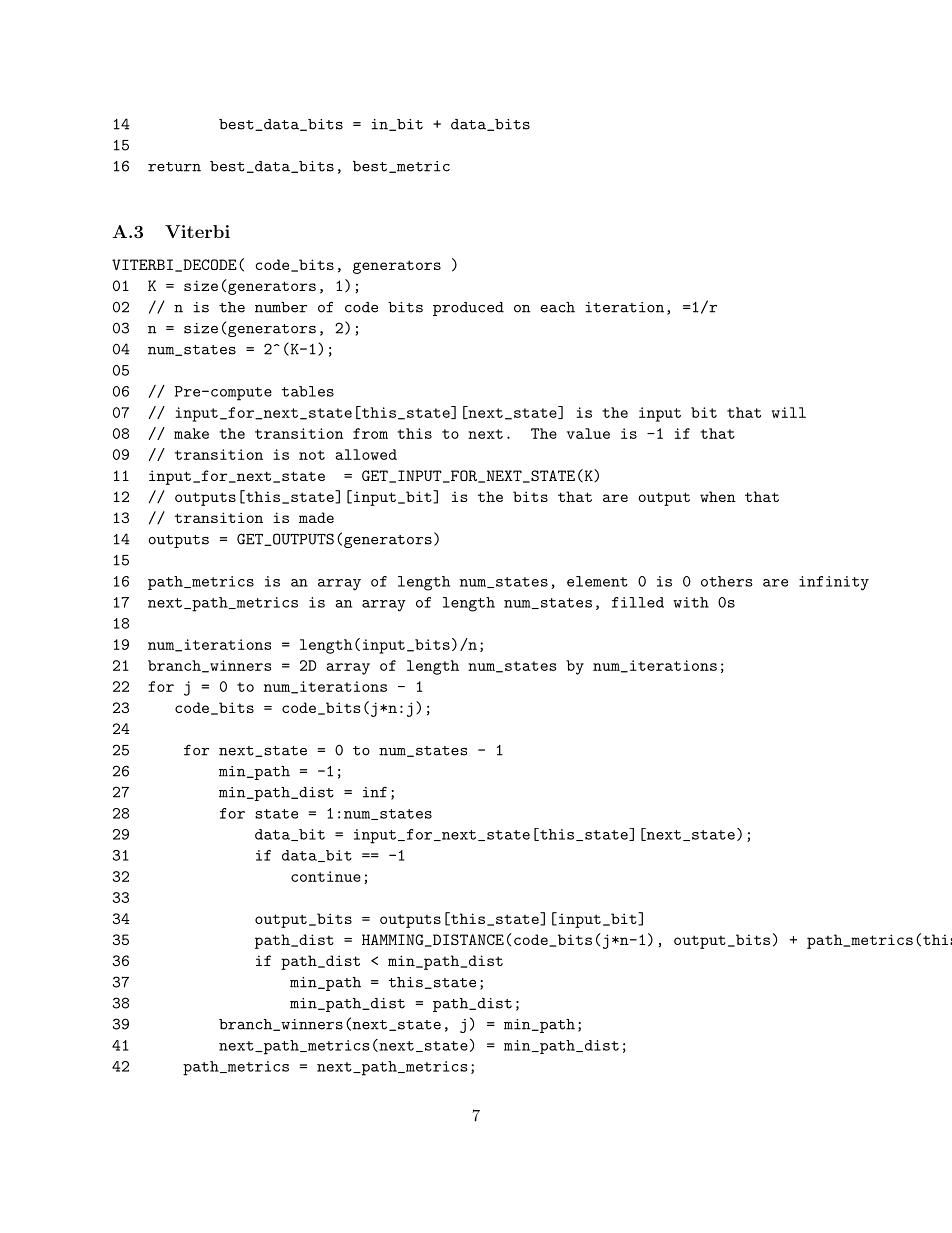 This screenshot has width=952, height=1233. Describe the element at coordinates (597, 581) in the screenshot. I see `element` at that location.
